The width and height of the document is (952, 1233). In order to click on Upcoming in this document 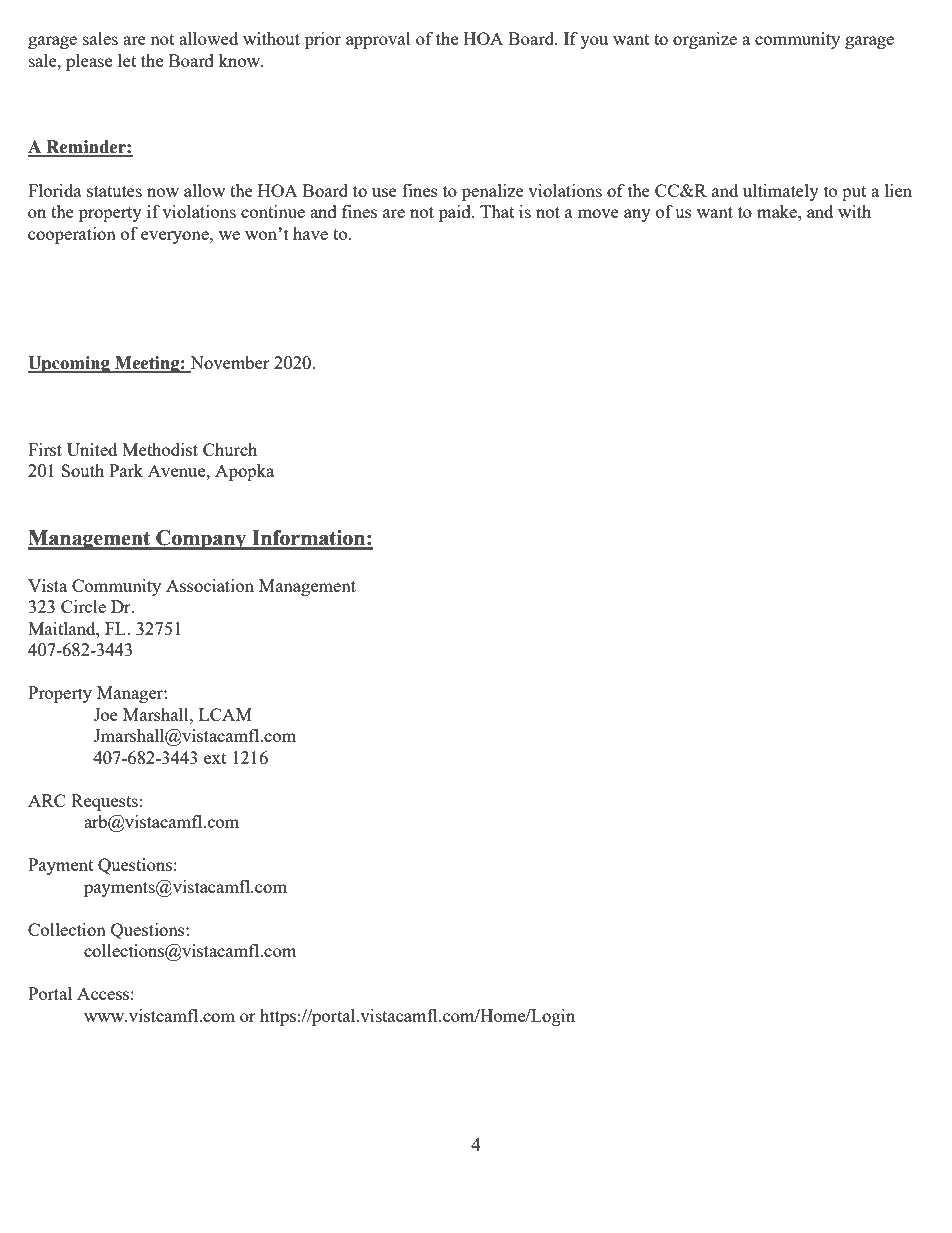, I will do `click(70, 364)`.
